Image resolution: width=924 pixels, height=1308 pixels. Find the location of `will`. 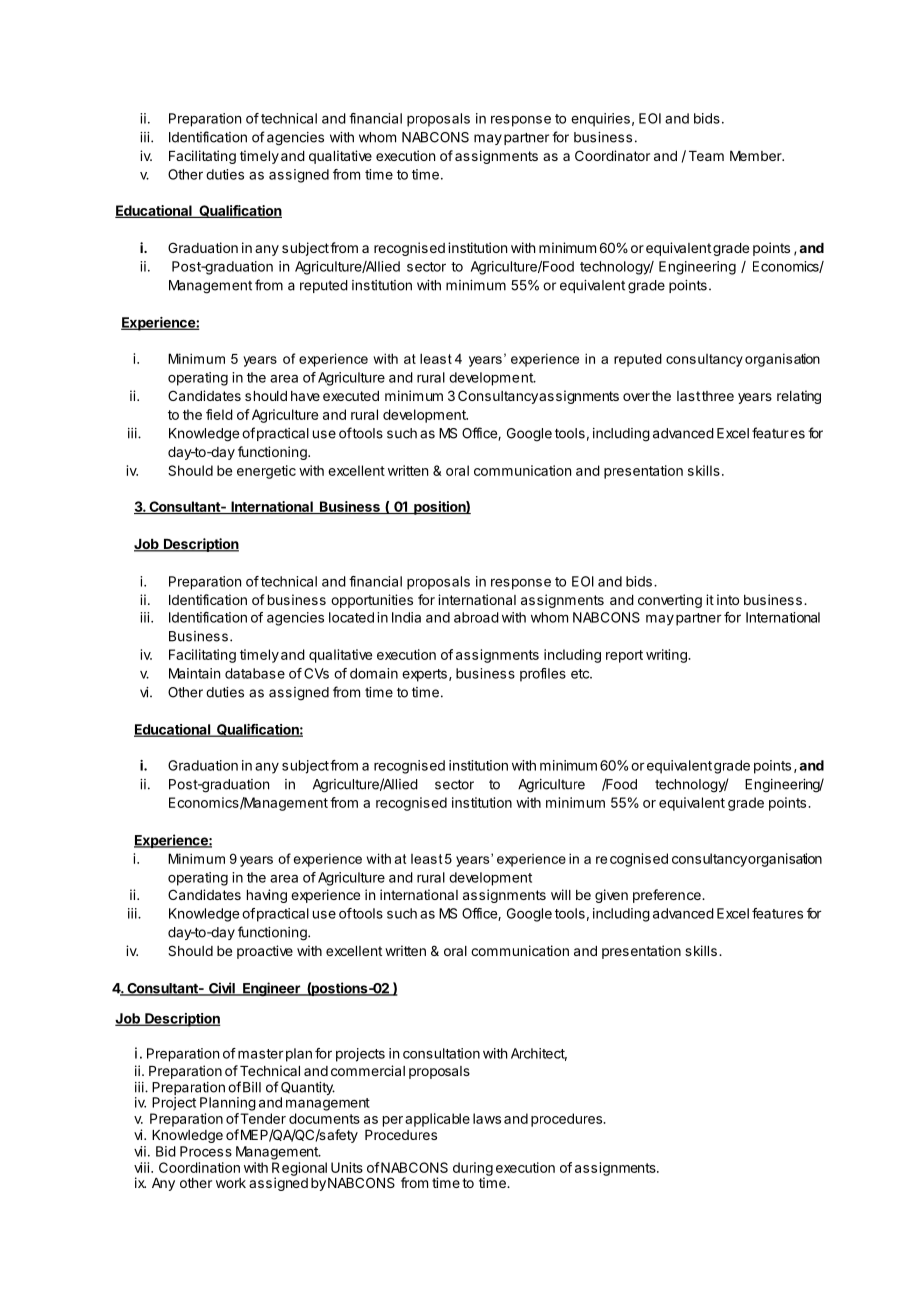

will is located at coordinates (561, 894).
